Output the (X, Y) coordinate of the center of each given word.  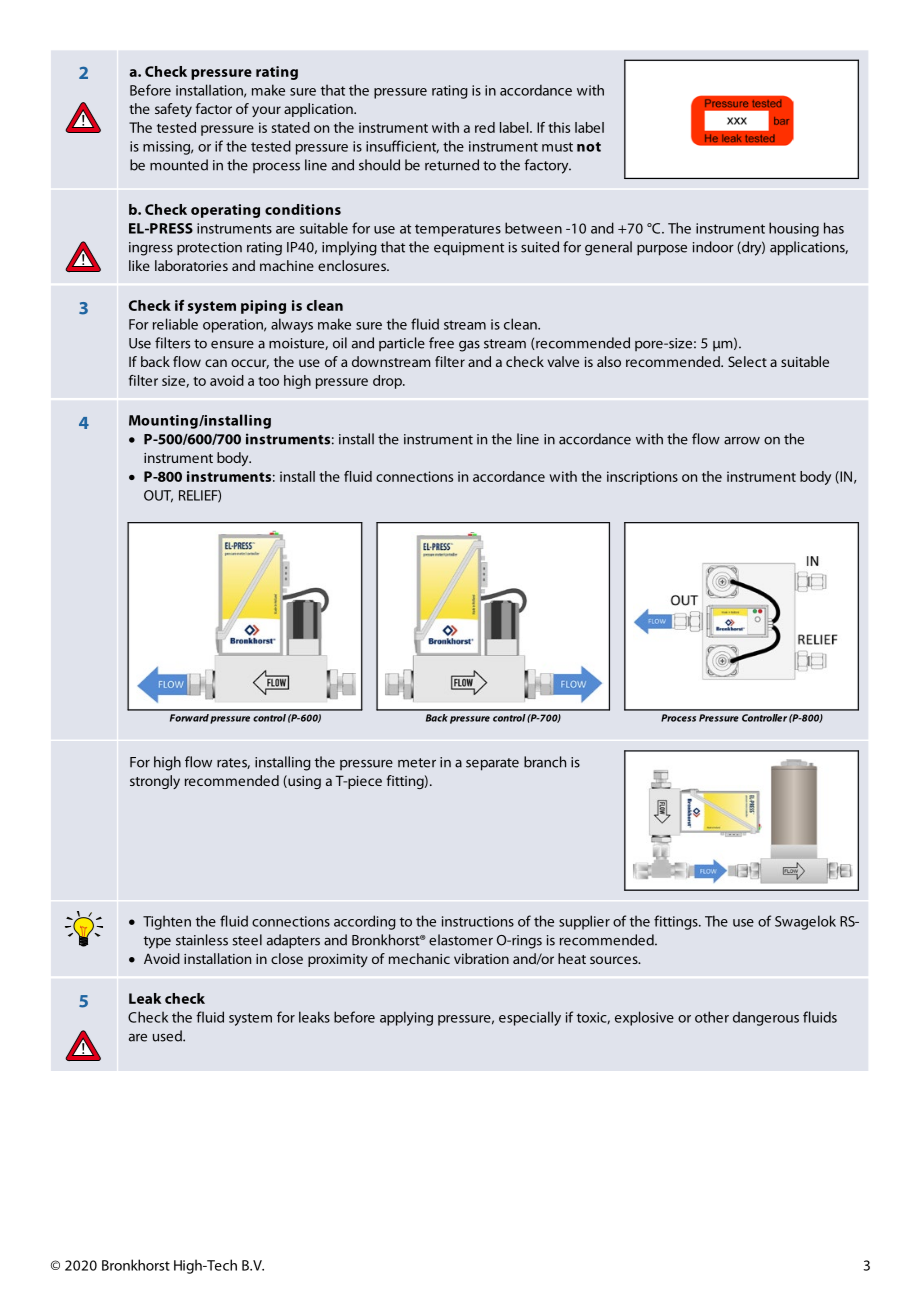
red (485, 127)
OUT (158, 496)
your (266, 111)
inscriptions (642, 478)
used (168, 1036)
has (834, 228)
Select (747, 361)
